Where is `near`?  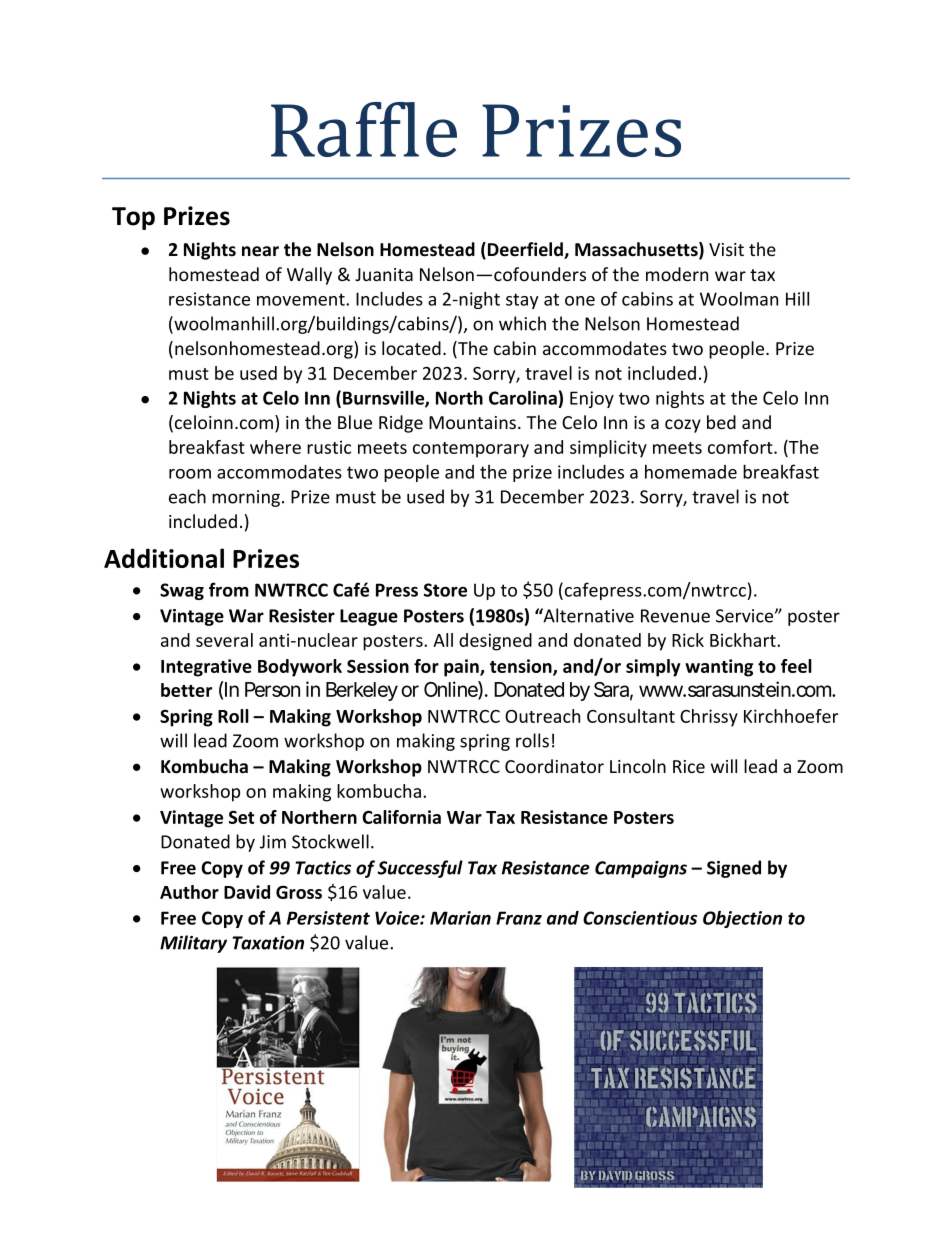
near is located at coordinates (260, 251).
